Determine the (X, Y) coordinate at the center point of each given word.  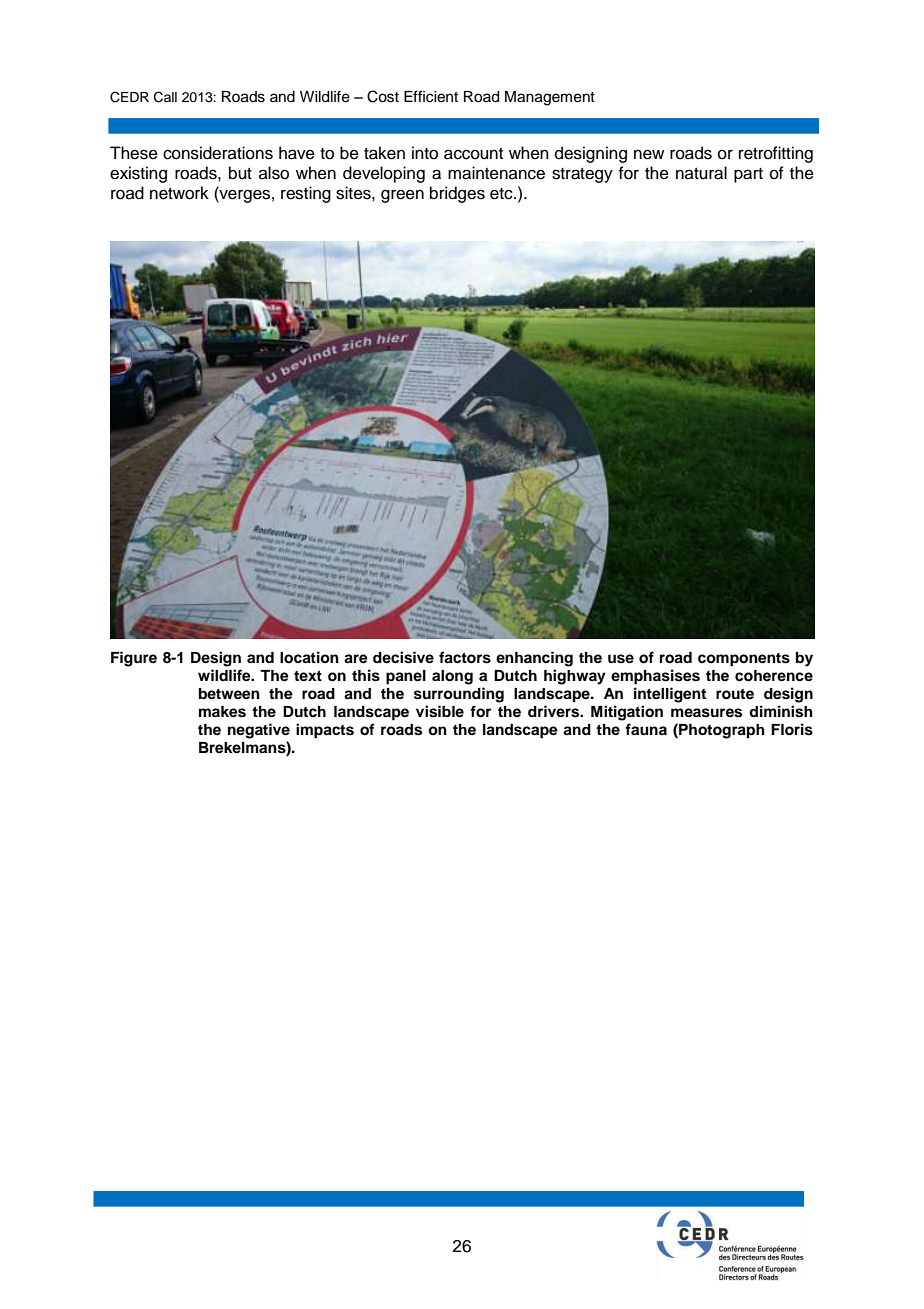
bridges (457, 194)
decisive (403, 657)
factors (465, 657)
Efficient (431, 96)
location (309, 657)
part (748, 175)
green (402, 196)
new (649, 154)
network (179, 193)
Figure (134, 659)
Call (165, 97)
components (744, 660)
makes (222, 712)
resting (306, 194)
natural (701, 173)
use (621, 659)
